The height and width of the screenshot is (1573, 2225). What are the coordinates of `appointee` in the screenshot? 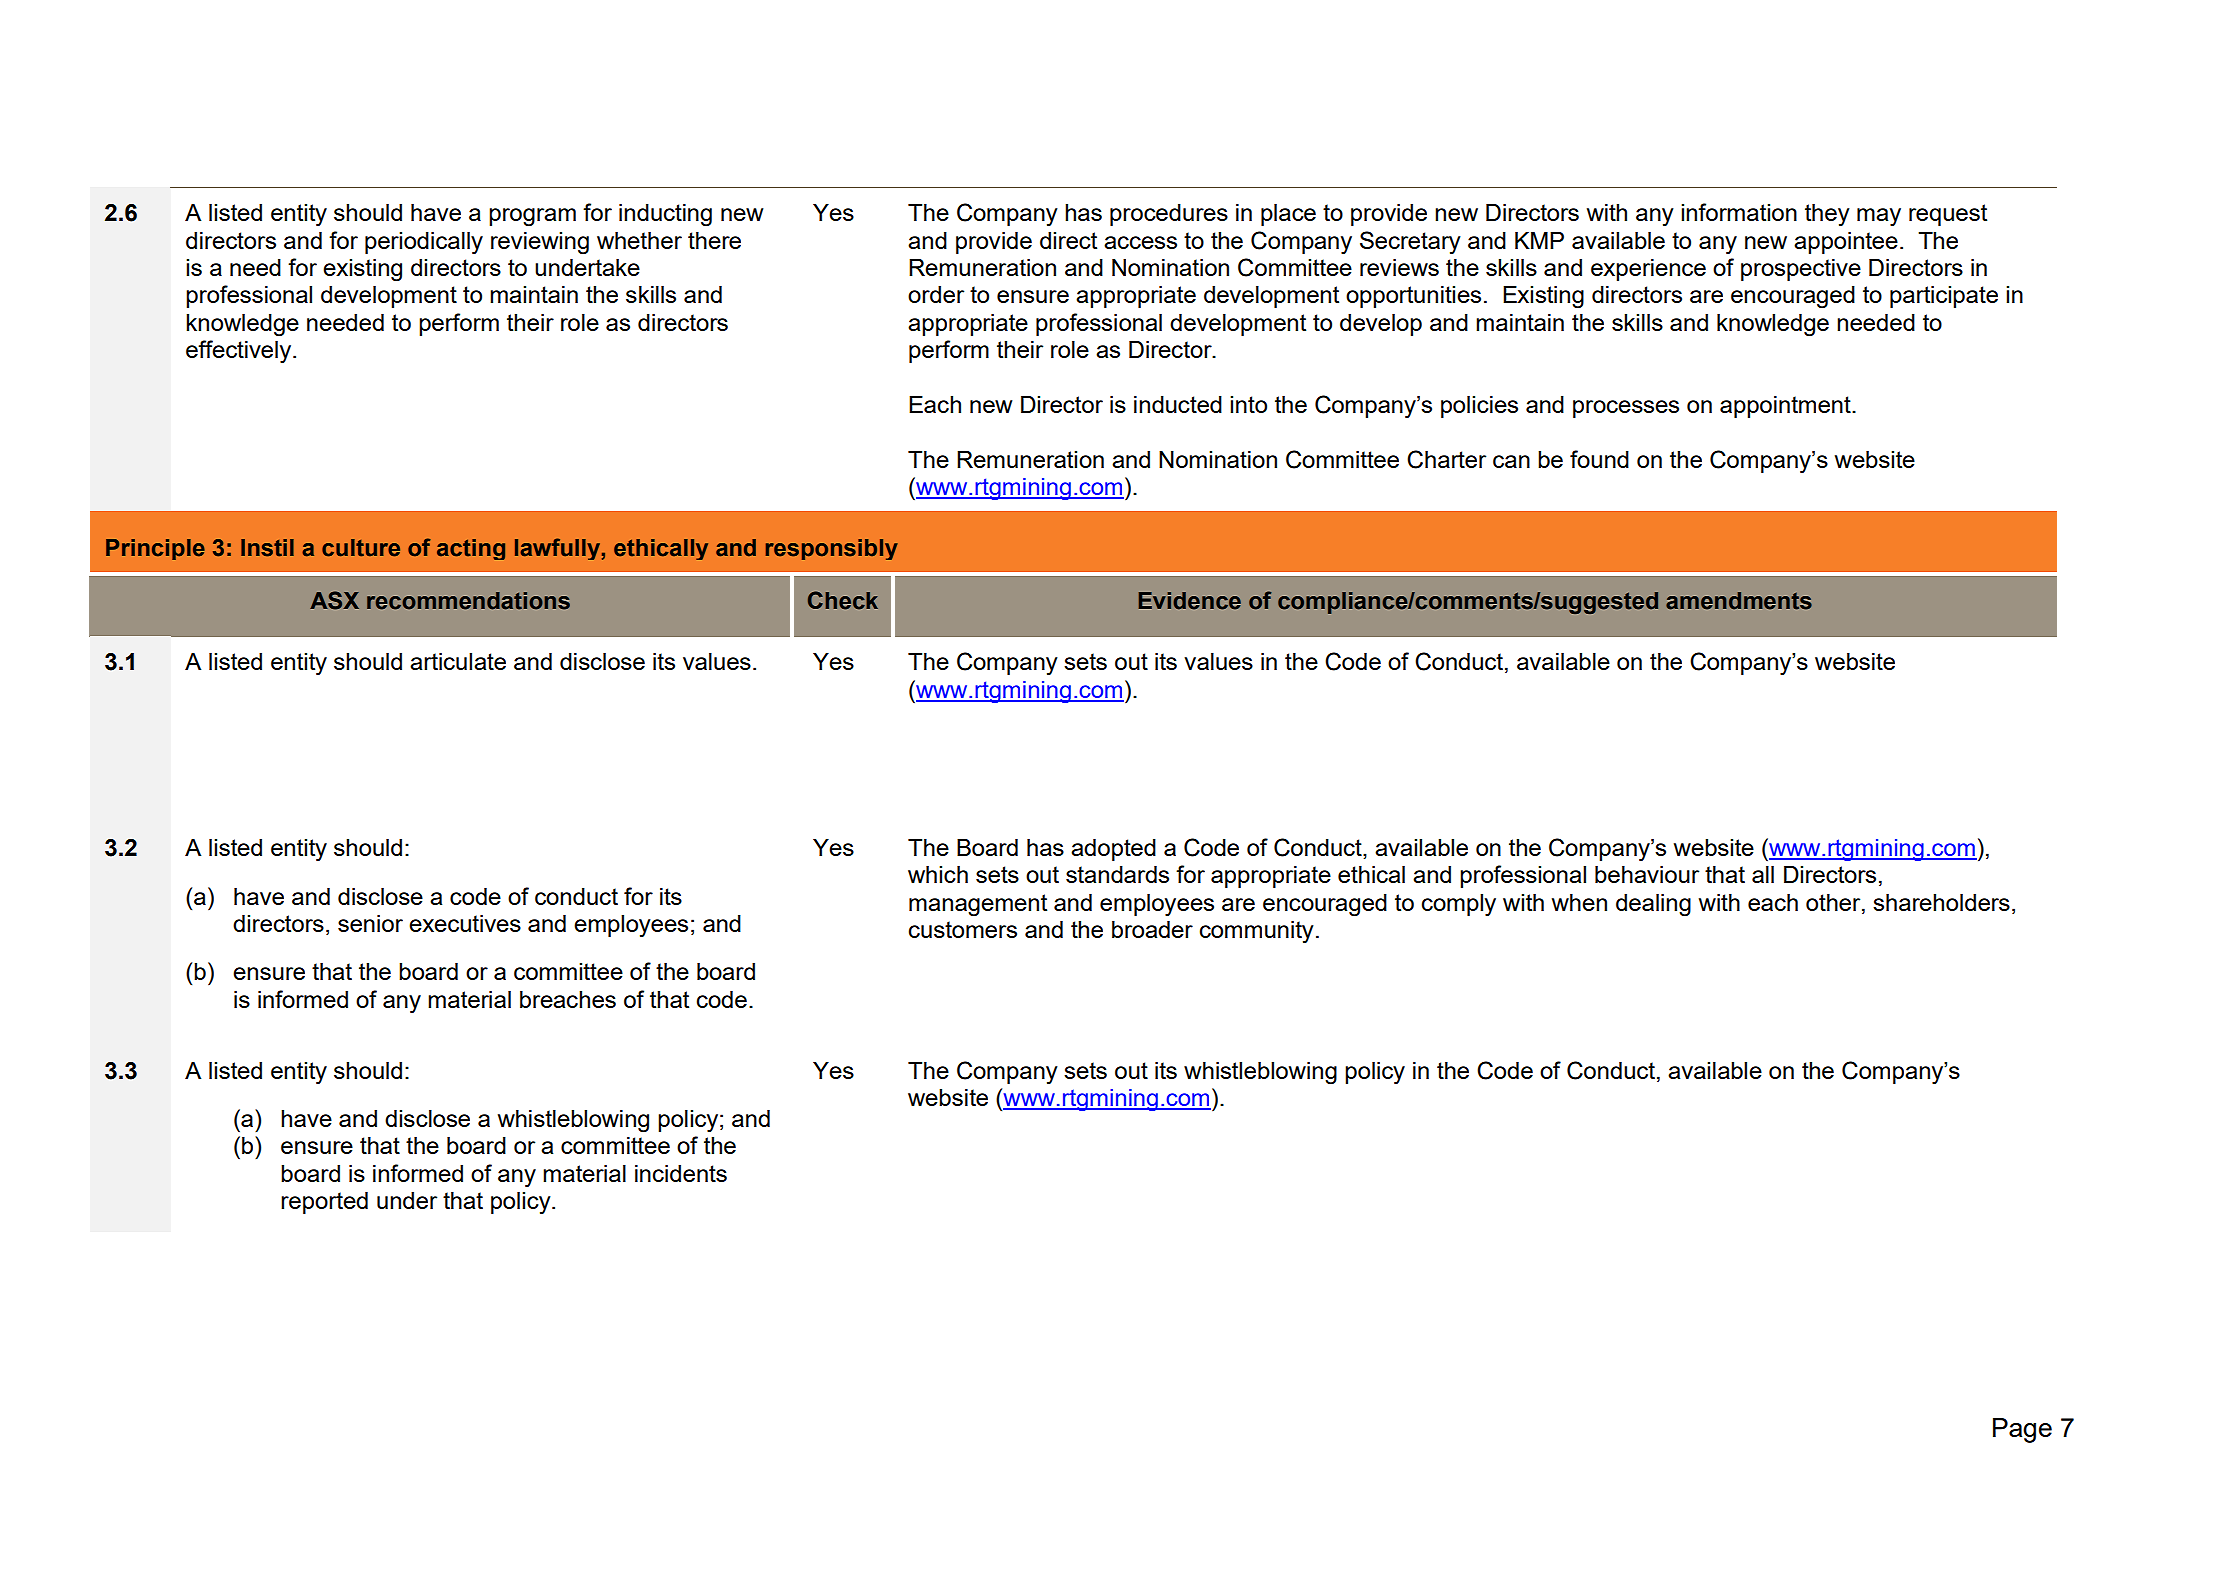 It's located at (1846, 243).
